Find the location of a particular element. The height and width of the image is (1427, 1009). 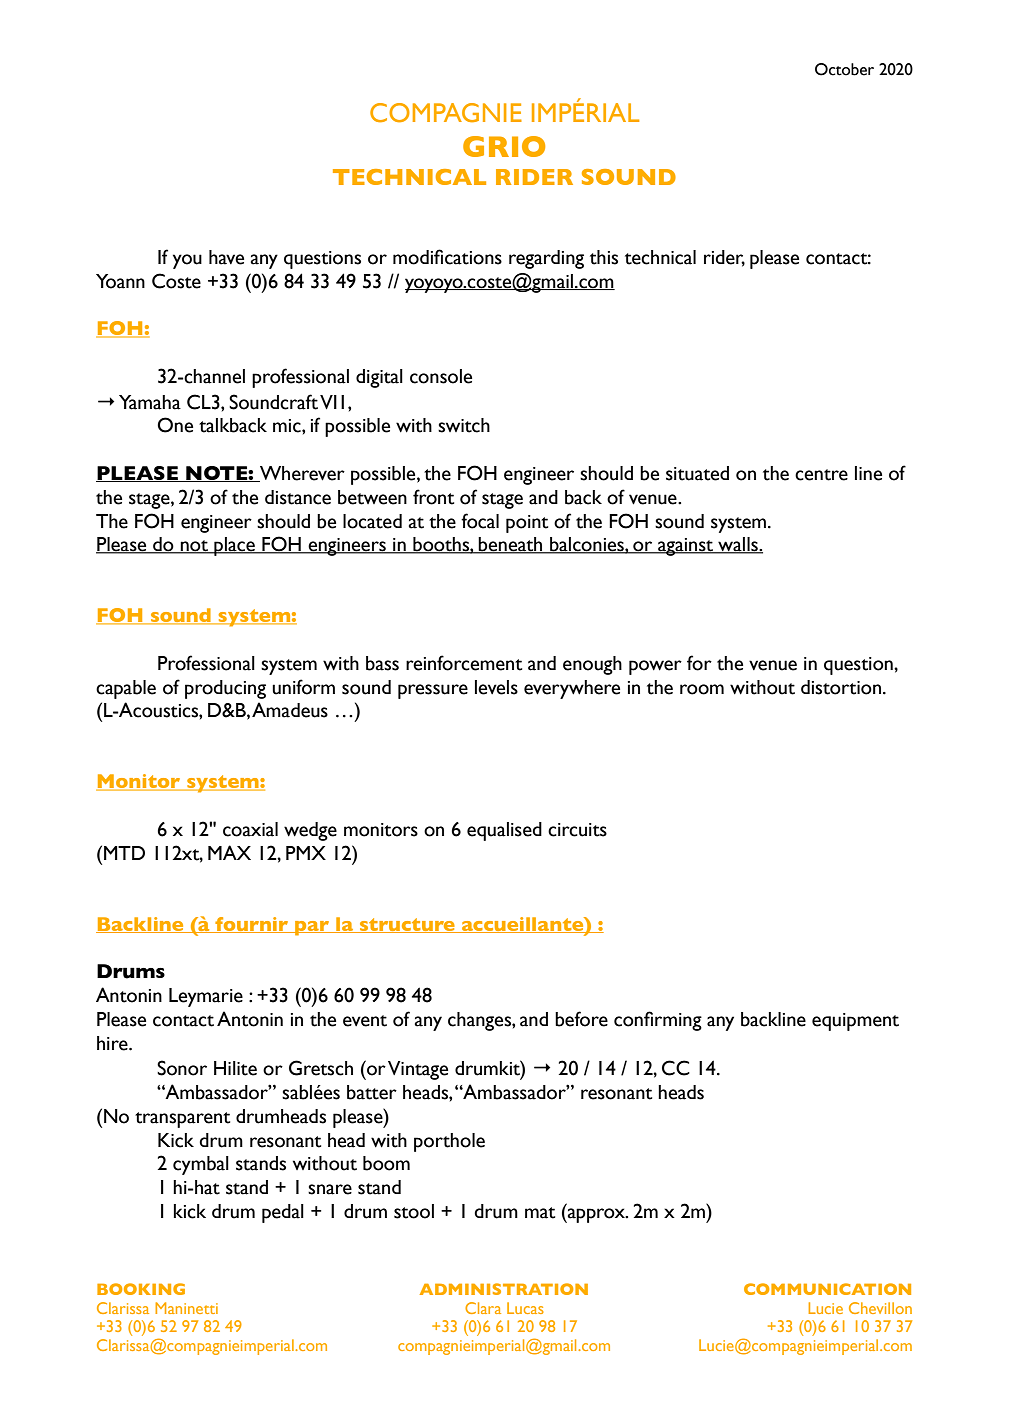

regarding is located at coordinates (546, 259).
